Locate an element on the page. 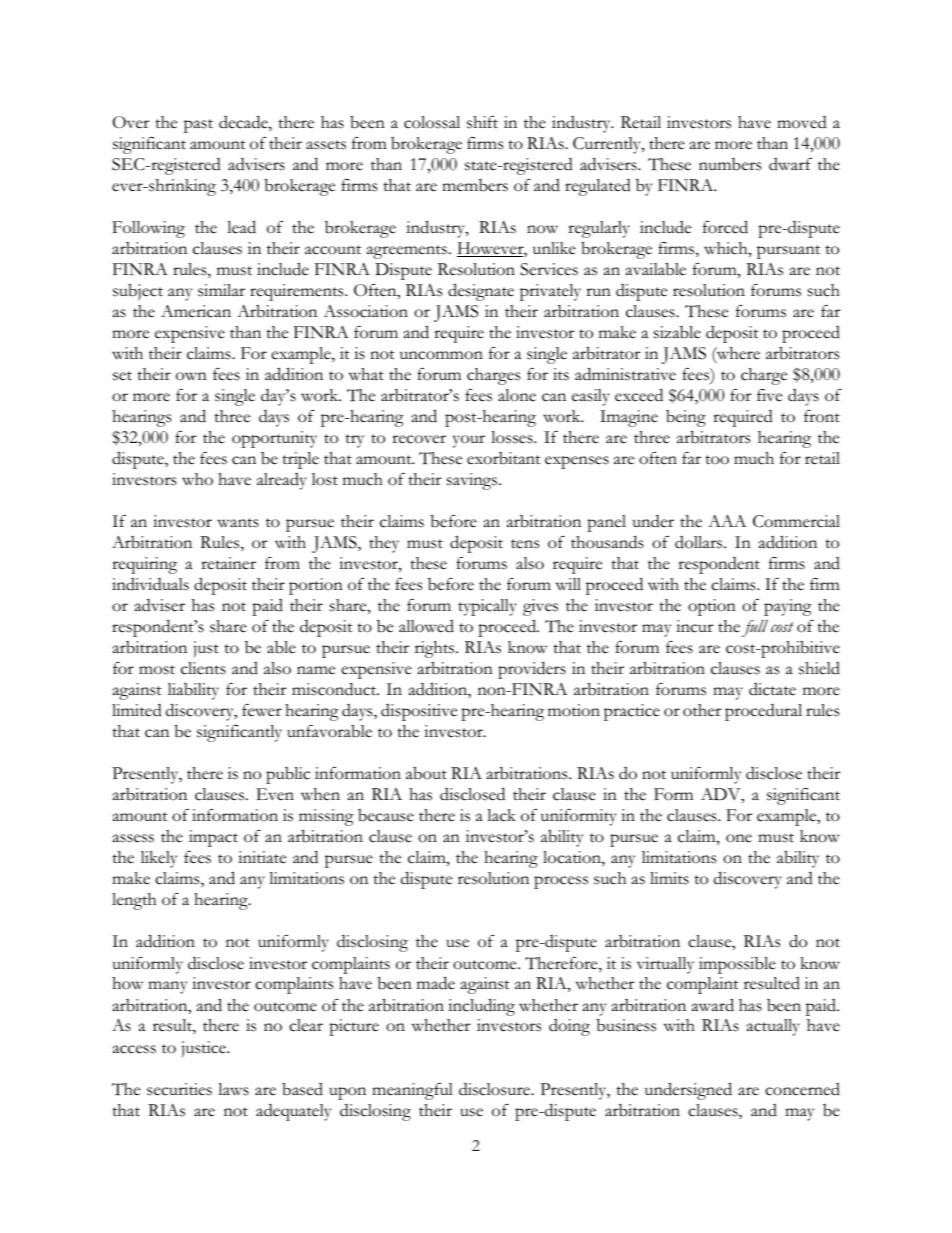 The width and height of the document is (952, 1233). numbers is located at coordinates (730, 164).
